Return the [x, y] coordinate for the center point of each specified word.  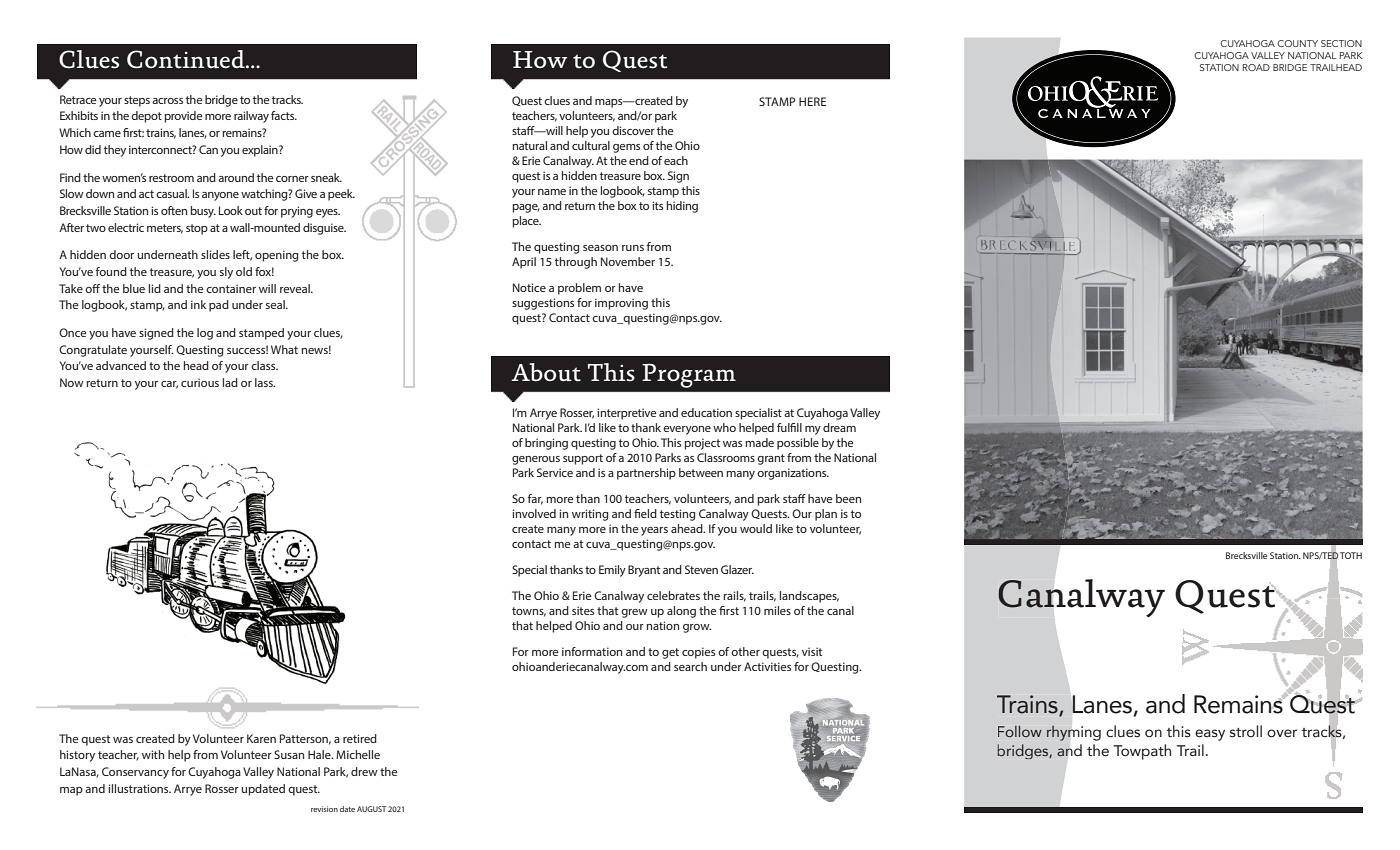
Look [231, 210]
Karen [261, 738]
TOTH [1351, 555]
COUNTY [1297, 43]
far [535, 499]
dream [839, 427]
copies [698, 653]
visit [812, 651]
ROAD [1256, 67]
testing [678, 515]
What [284, 349]
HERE [812, 101]
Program [689, 376]
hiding [682, 207]
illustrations [140, 788]
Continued [187, 59]
